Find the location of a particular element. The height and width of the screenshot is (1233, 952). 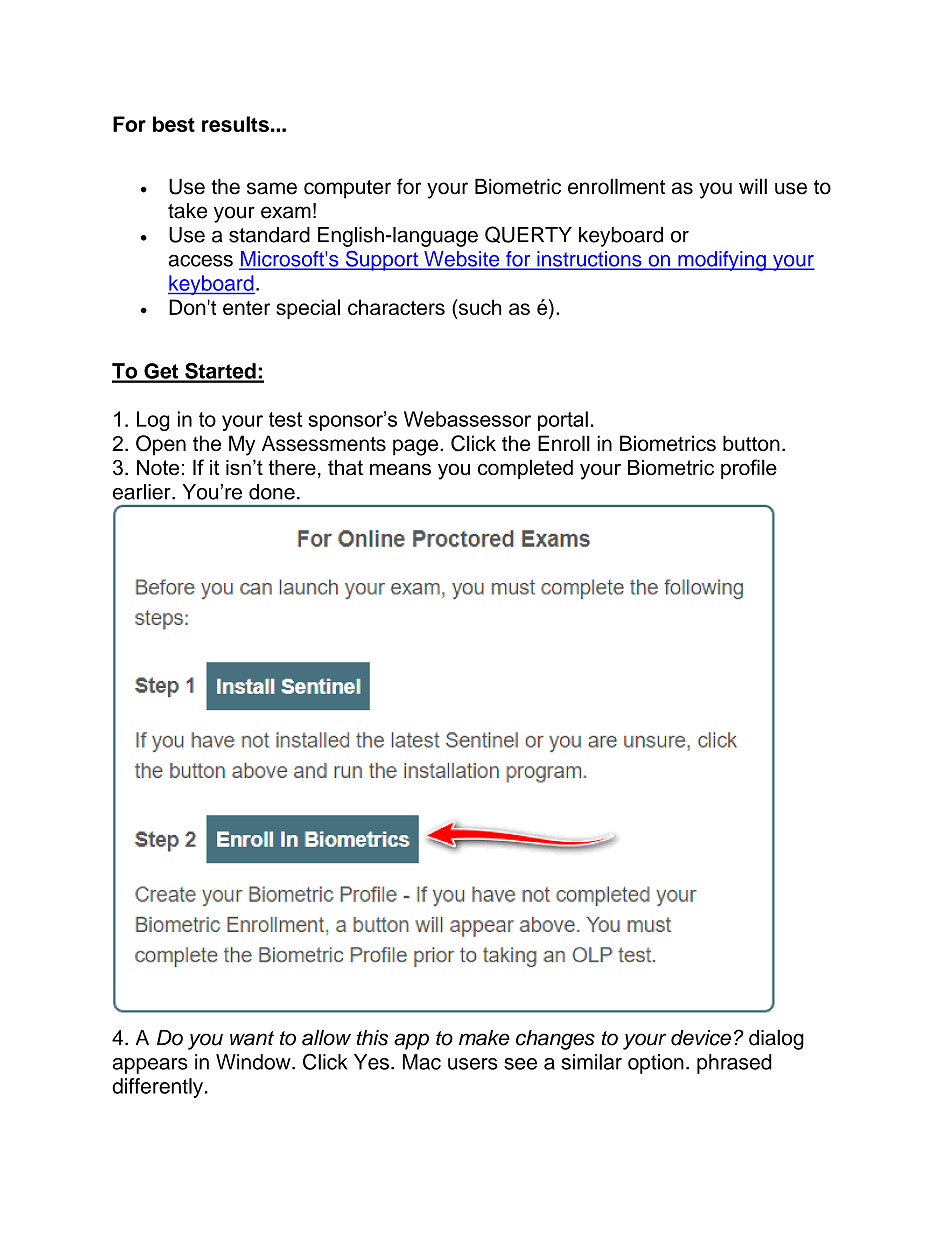

page is located at coordinates (417, 447).
